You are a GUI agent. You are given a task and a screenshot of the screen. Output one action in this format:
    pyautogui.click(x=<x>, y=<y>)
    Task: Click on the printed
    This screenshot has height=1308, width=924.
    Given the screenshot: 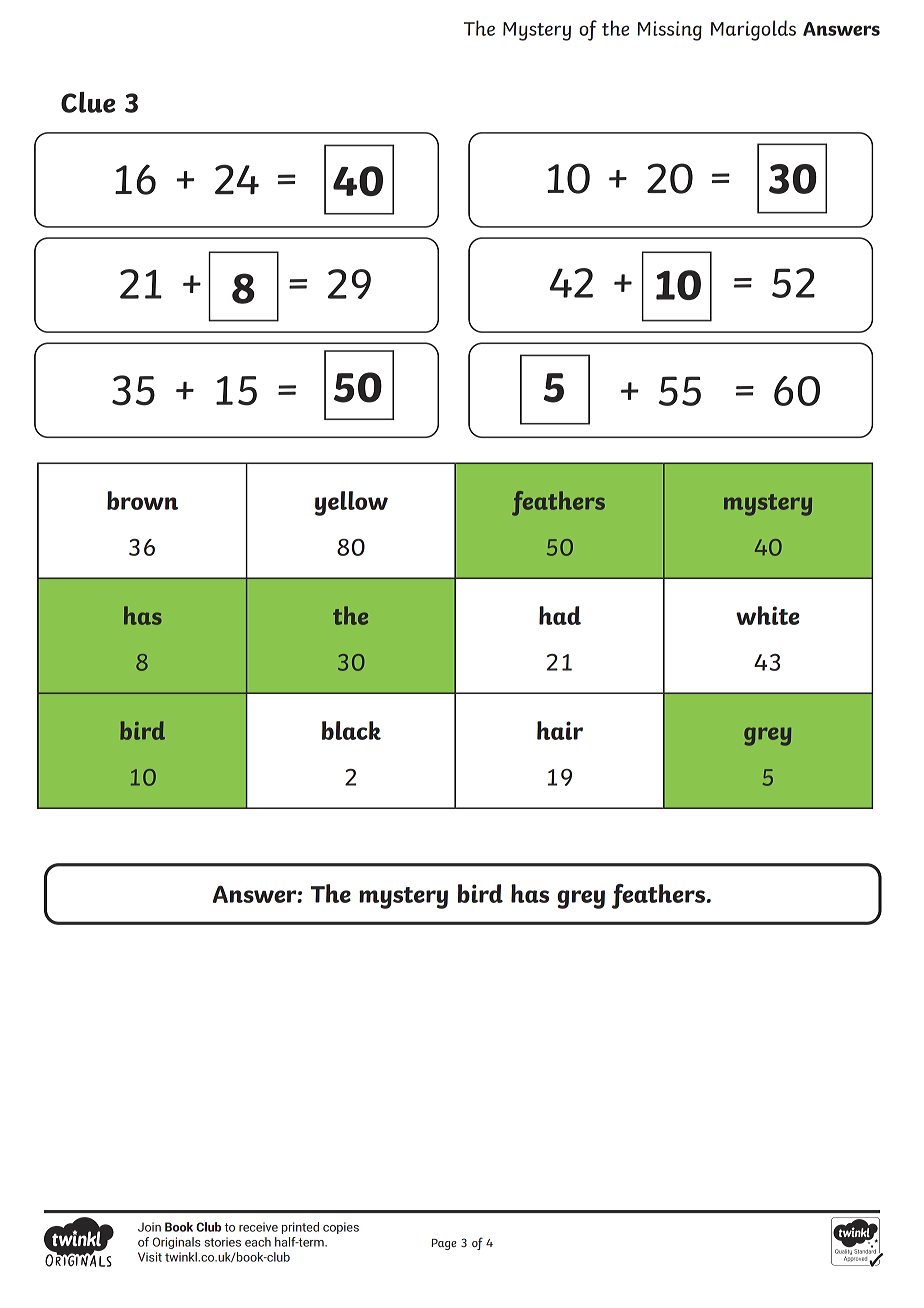 What is the action you would take?
    pyautogui.click(x=300, y=1228)
